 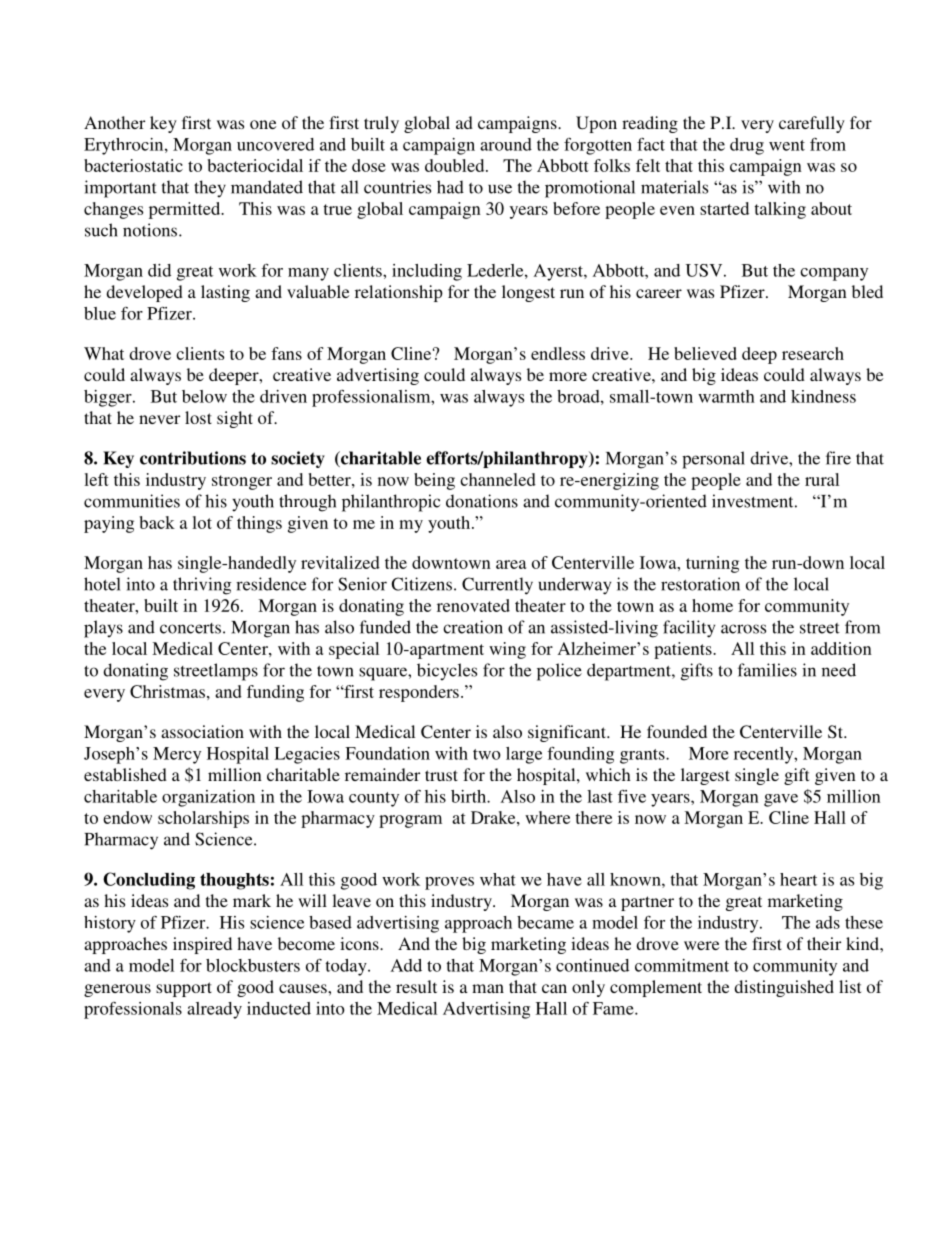 What do you see at coordinates (712, 564) in the page?
I see `turning` at bounding box center [712, 564].
